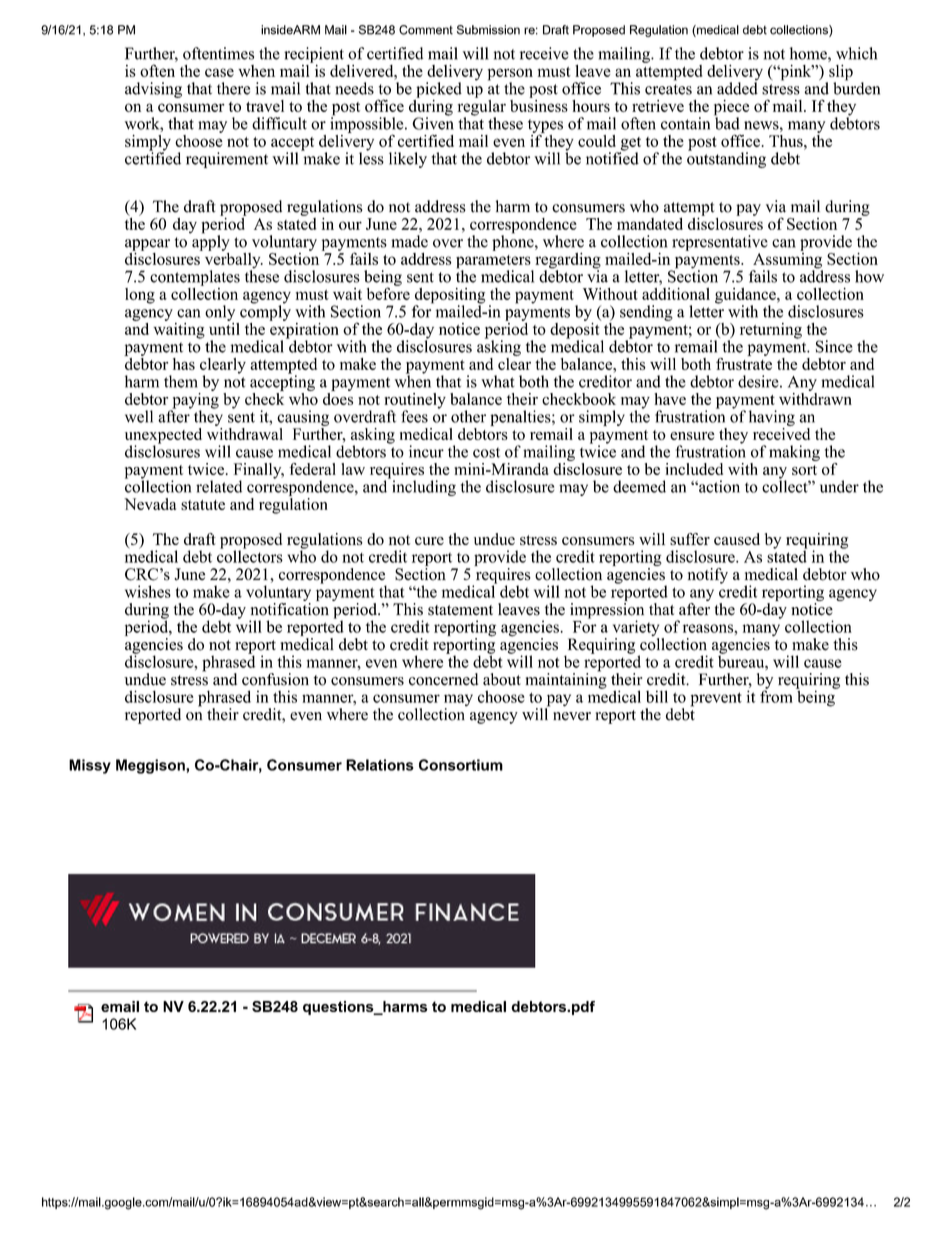  Describe the element at coordinates (210, 242) in the document. I see `apply` at that location.
